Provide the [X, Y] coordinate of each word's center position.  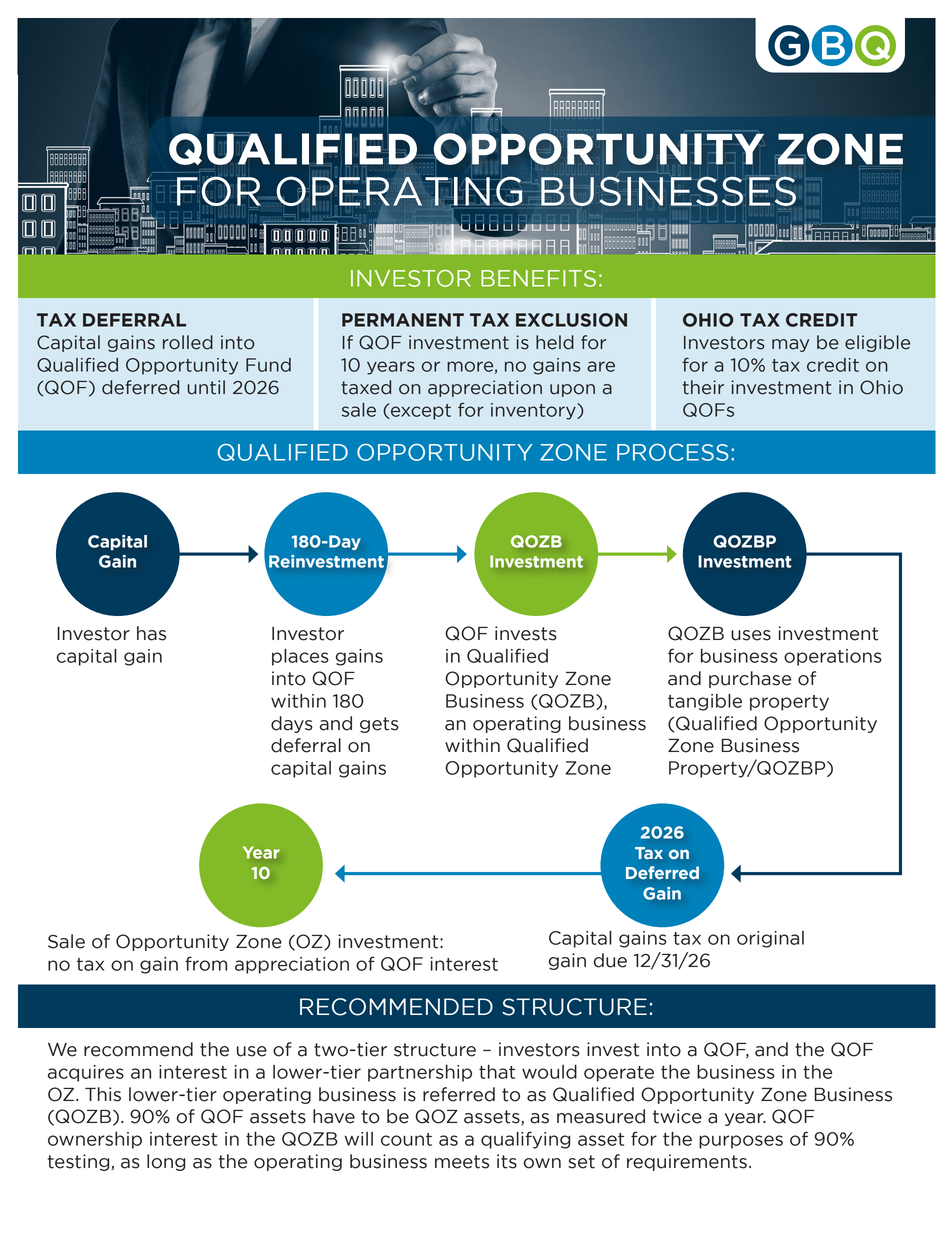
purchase [750, 679]
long [166, 1162]
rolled [188, 342]
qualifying [525, 1140]
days [292, 724]
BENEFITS [538, 278]
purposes [741, 1142]
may [790, 345]
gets [379, 725]
